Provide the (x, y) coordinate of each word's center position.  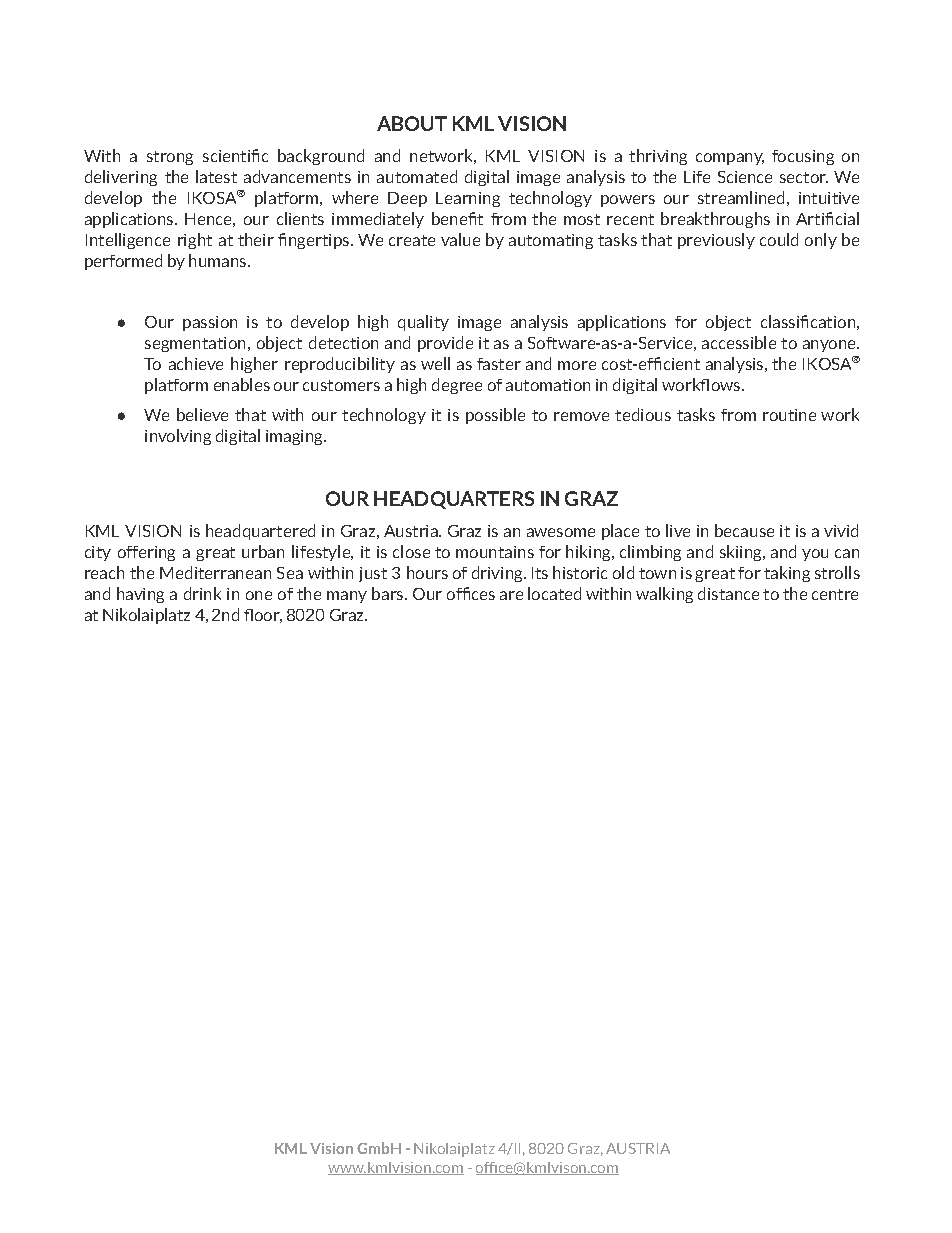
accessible (739, 342)
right (195, 241)
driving (498, 574)
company (730, 159)
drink (202, 593)
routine (789, 415)
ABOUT (412, 123)
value (460, 239)
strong (170, 158)
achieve (196, 363)
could (779, 239)
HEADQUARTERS (454, 500)
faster (499, 364)
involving (178, 437)
